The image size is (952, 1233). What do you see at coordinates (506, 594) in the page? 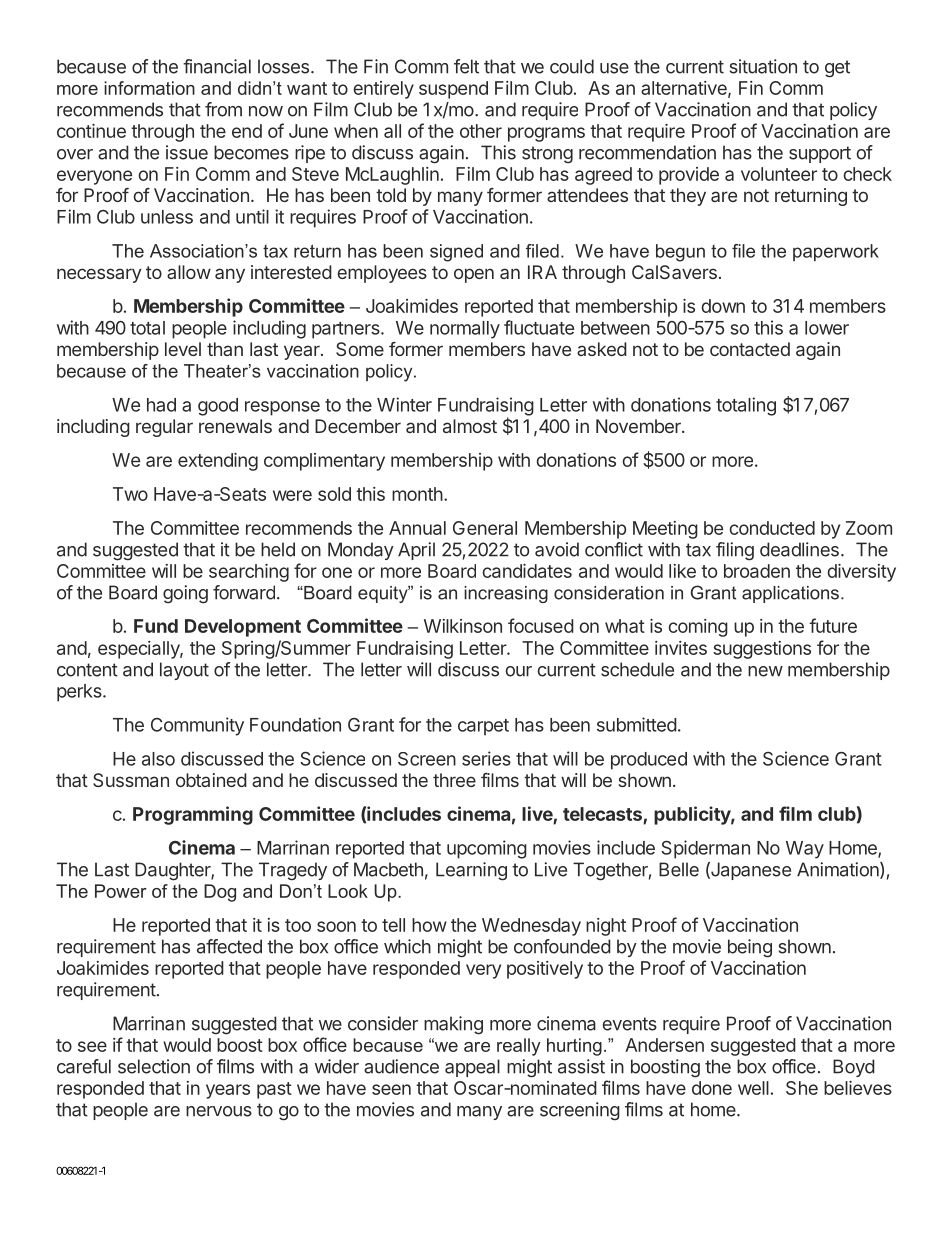
I see `increasing` at bounding box center [506, 594].
